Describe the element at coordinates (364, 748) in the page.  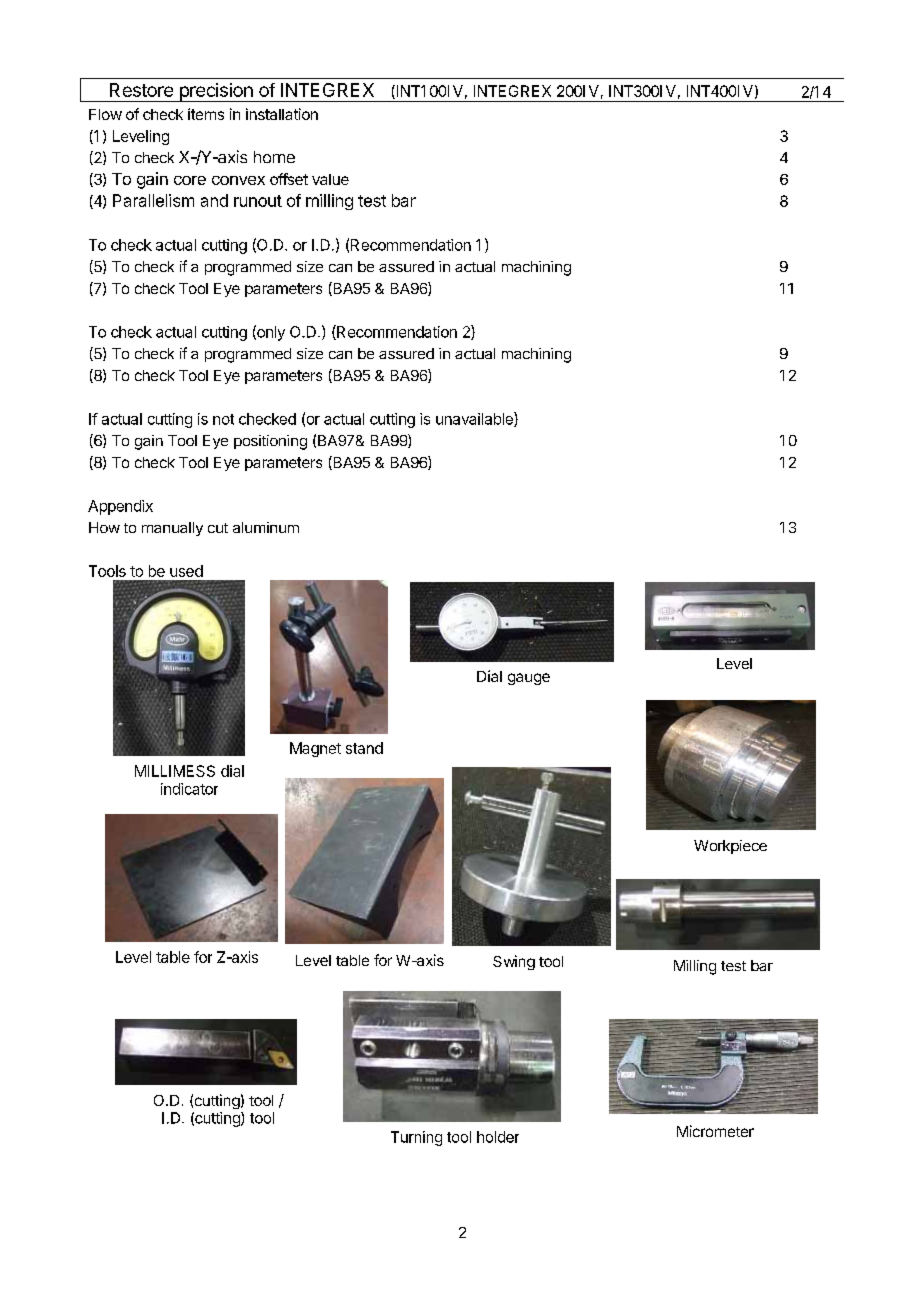
I see `stand` at that location.
